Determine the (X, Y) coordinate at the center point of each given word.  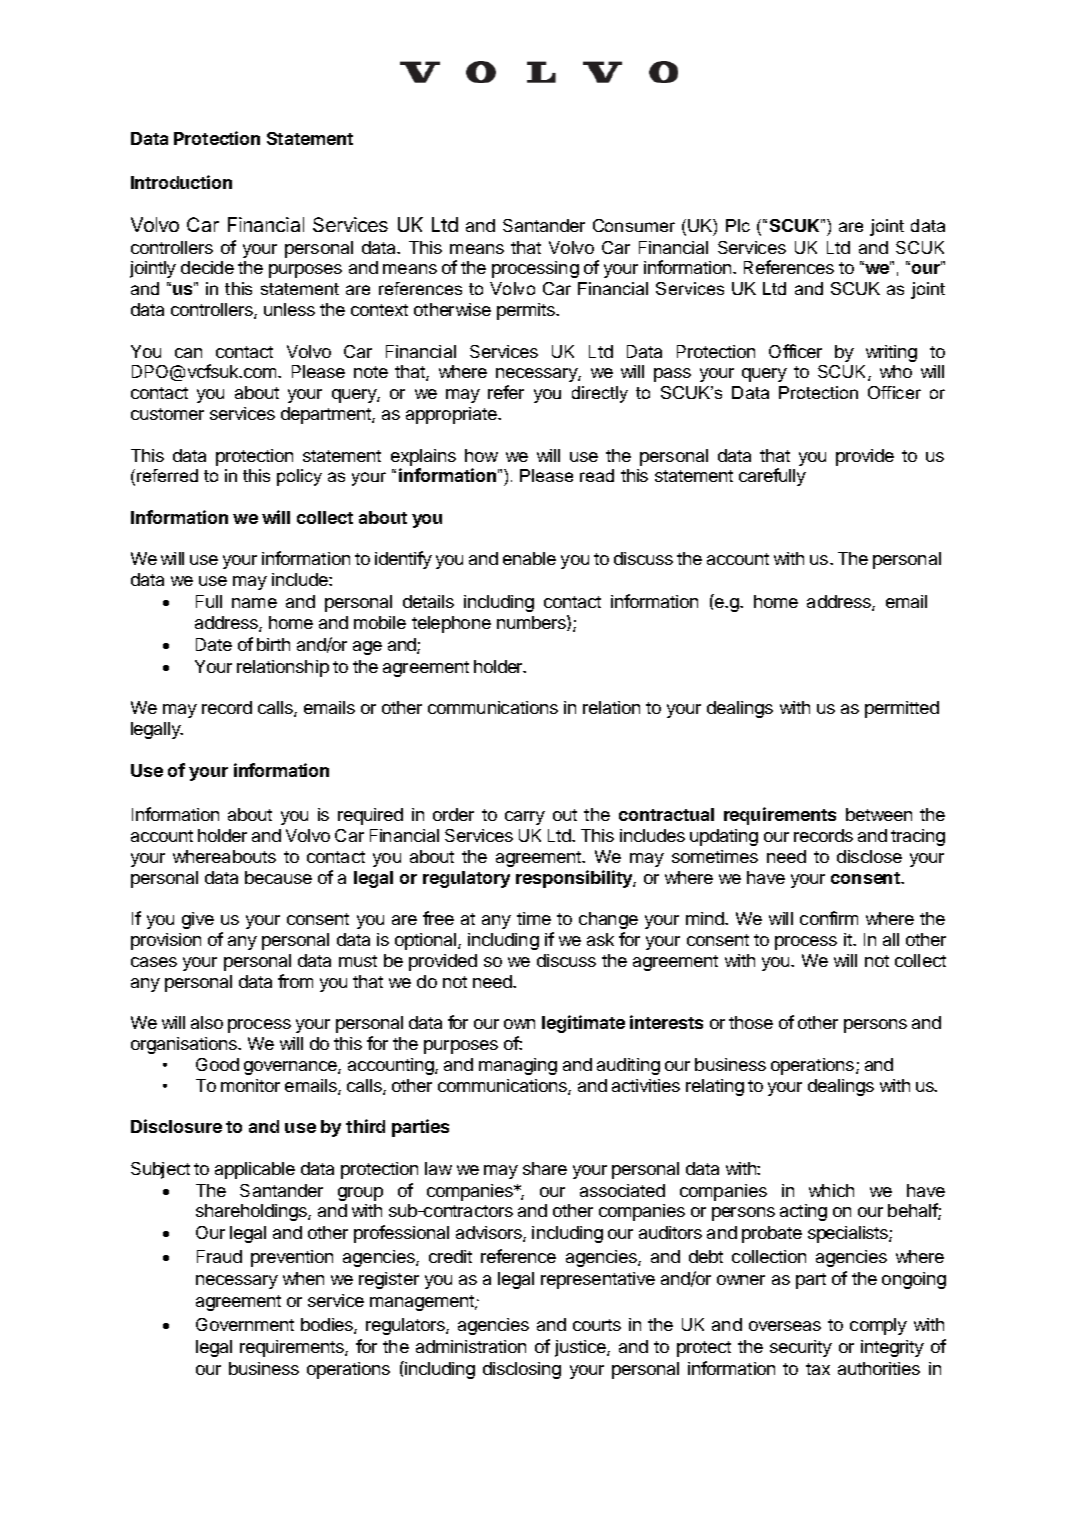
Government (245, 1324)
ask (600, 939)
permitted (902, 709)
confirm (829, 918)
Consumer (634, 225)
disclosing (522, 1370)
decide (207, 267)
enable (529, 558)
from (295, 981)
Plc (738, 225)
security (801, 1348)
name (254, 603)
